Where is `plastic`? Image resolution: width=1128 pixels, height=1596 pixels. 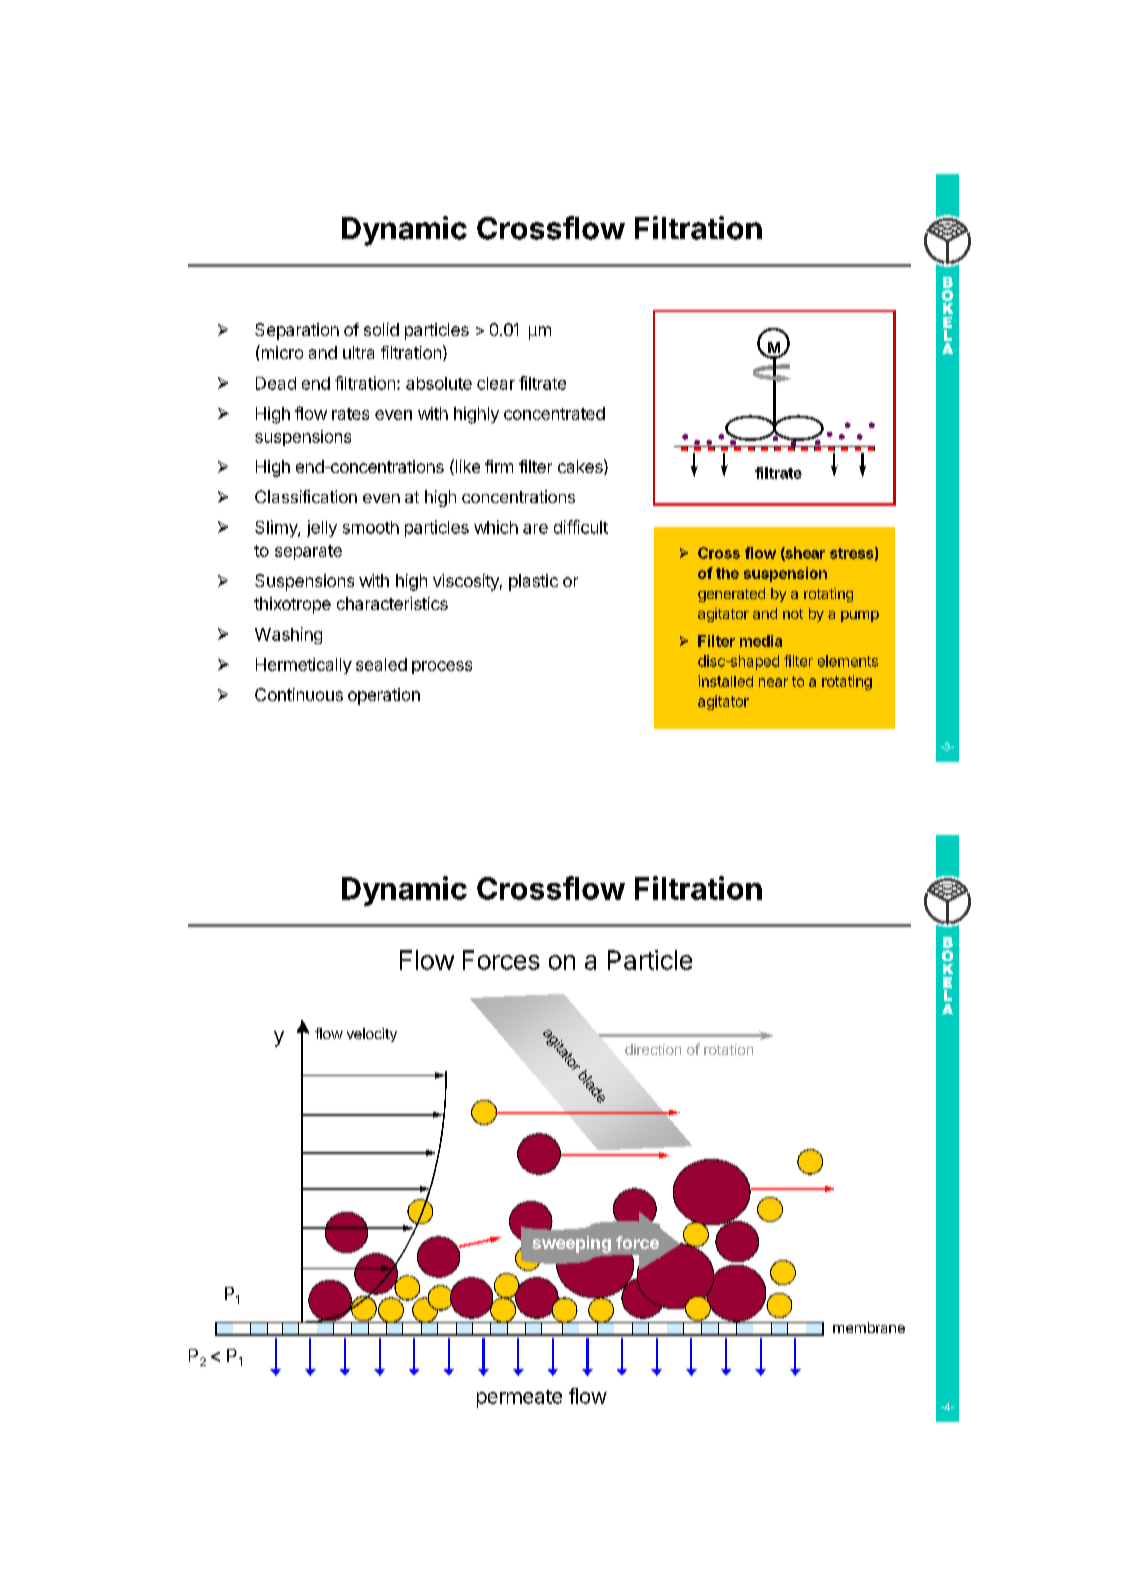
plastic is located at coordinates (533, 582).
